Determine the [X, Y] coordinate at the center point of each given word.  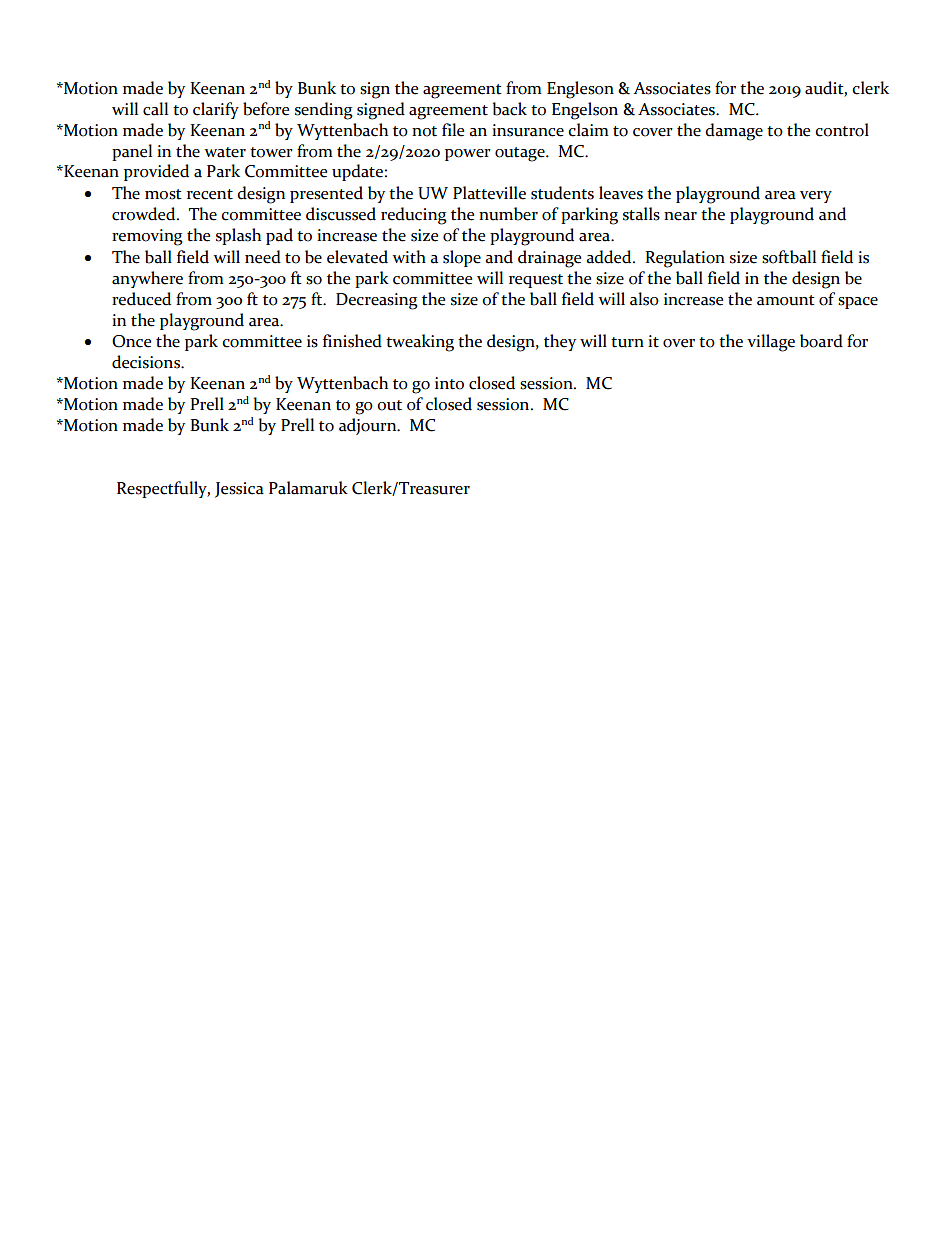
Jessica [239, 490]
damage [734, 132]
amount [786, 300]
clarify [216, 110]
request [536, 281]
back [510, 109]
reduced [141, 299]
